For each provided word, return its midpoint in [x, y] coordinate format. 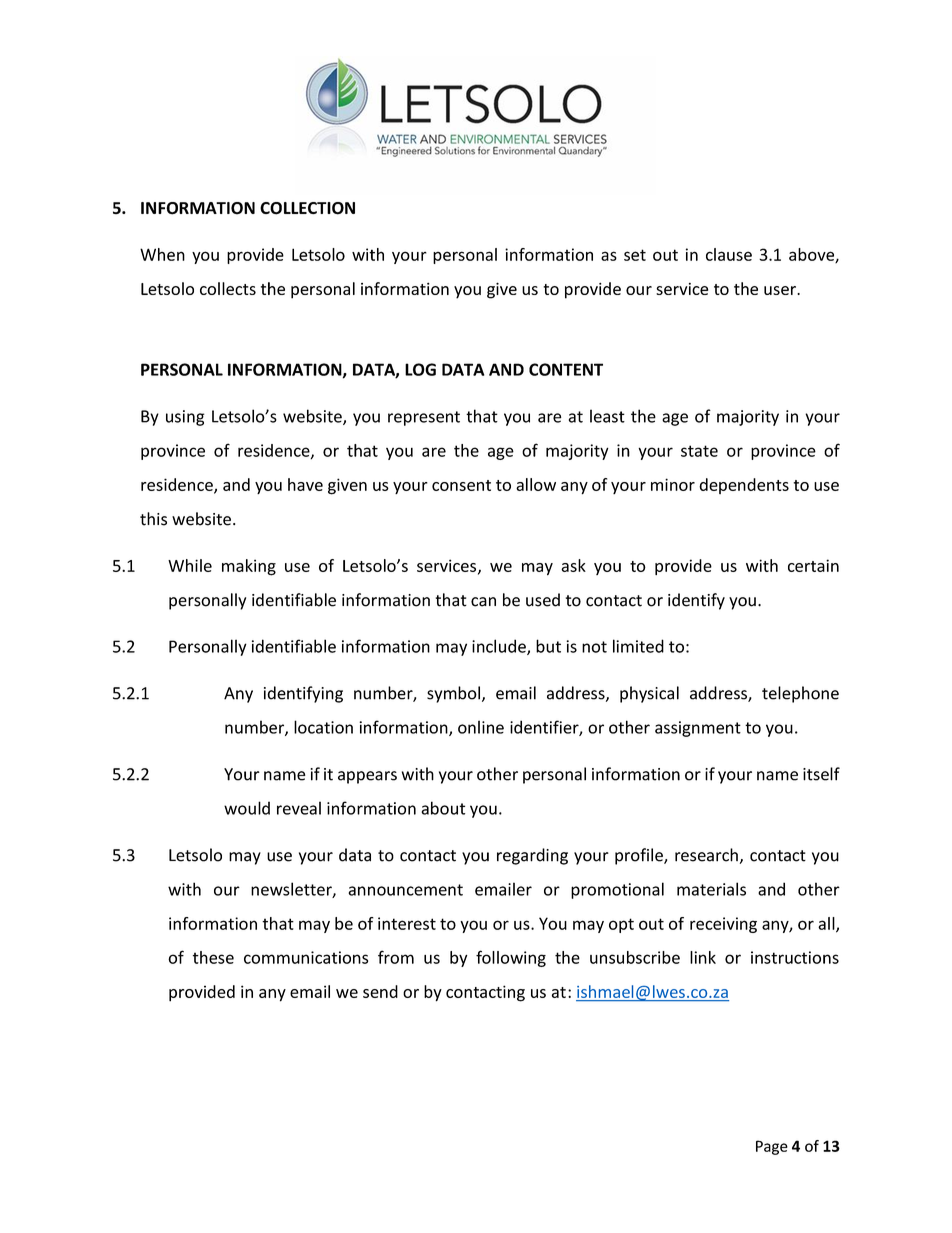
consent [461, 485]
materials [711, 889]
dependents [744, 486]
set [635, 255]
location [323, 727]
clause [729, 254]
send [380, 991]
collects [228, 288]
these [213, 957]
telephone [800, 694]
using [185, 418]
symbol [453, 694]
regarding [532, 856]
